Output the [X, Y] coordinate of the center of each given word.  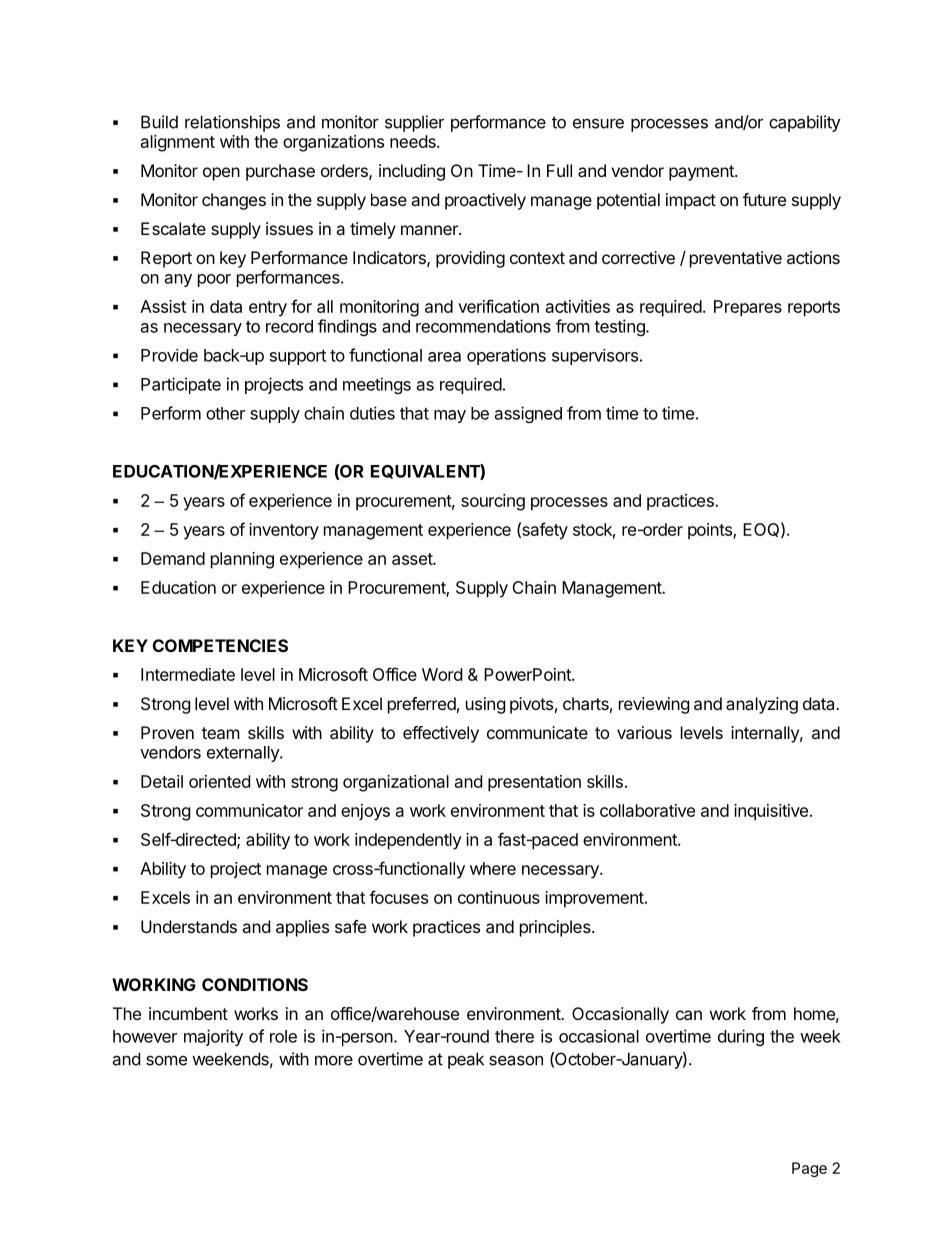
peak [466, 1060]
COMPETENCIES [220, 645]
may [450, 416]
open [221, 174]
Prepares [748, 308]
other [225, 413]
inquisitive [771, 812]
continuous [499, 897]
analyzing [762, 705]
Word [442, 674]
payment [702, 173]
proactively [485, 201]
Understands [189, 926]
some [166, 1060]
